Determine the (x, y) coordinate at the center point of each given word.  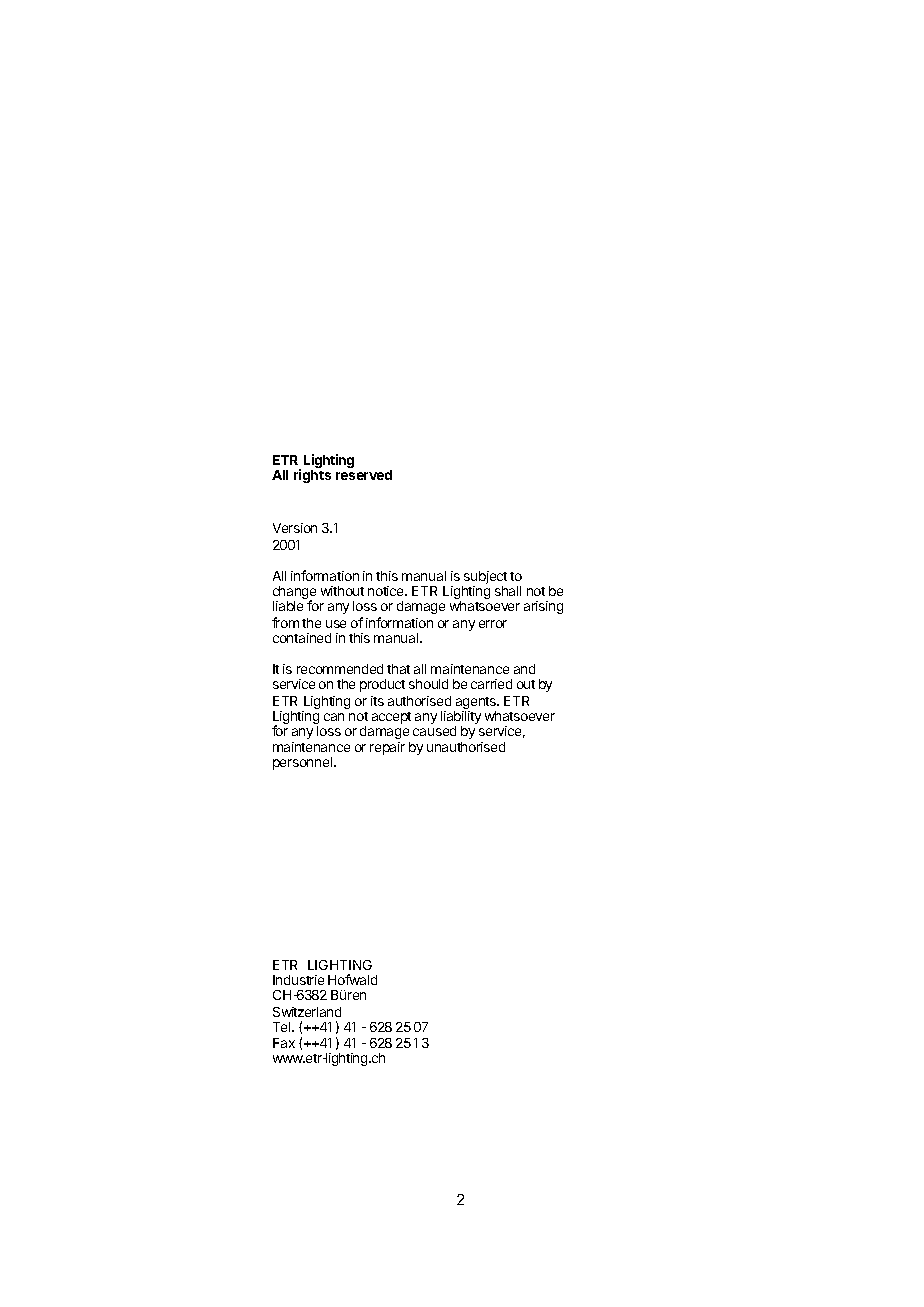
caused (434, 731)
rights (312, 476)
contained (302, 638)
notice (387, 591)
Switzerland (307, 1012)
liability (461, 719)
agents (476, 704)
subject (484, 579)
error (493, 624)
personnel (304, 763)
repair (387, 748)
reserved (364, 475)
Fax (284, 1043)
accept (391, 718)
